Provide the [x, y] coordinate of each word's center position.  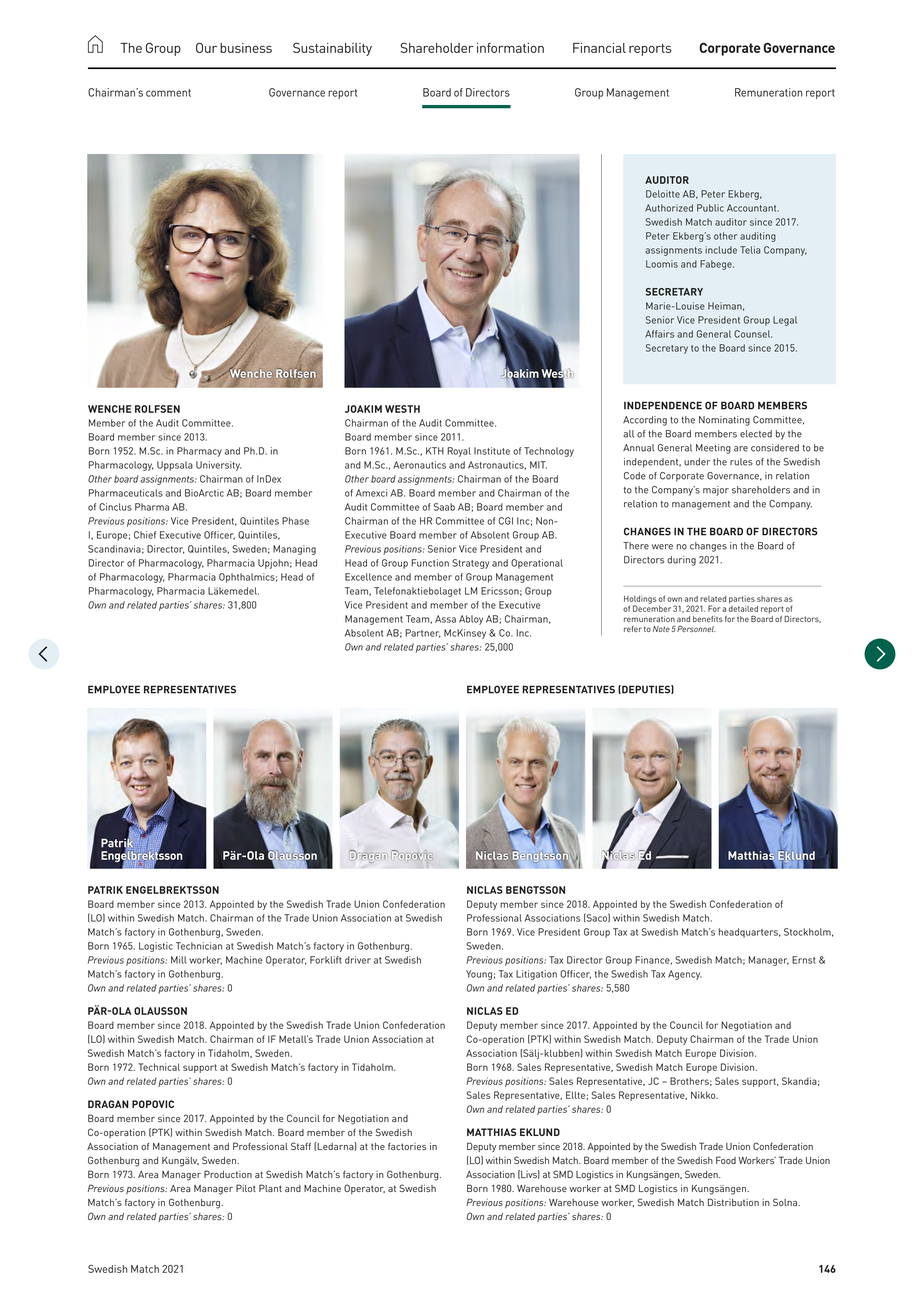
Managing [294, 550]
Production [228, 1174]
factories [407, 1146]
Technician [199, 946]
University [218, 466]
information [510, 48]
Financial [599, 48]
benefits [708, 619]
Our [206, 47]
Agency [685, 975]
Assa [445, 619]
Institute [492, 451]
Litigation [536, 975]
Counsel [753, 334]
